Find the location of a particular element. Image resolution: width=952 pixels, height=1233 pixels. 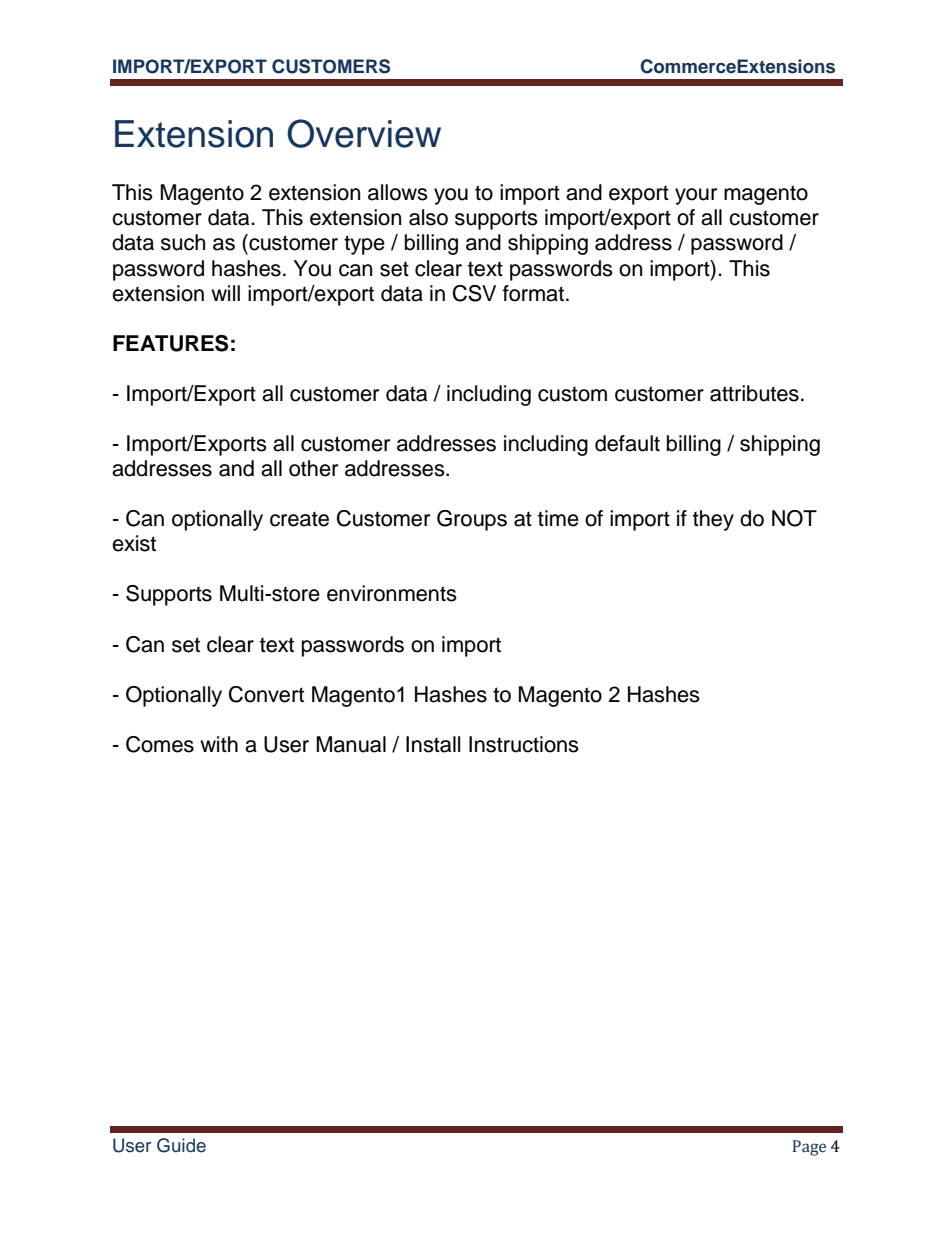

your is located at coordinates (696, 196).
